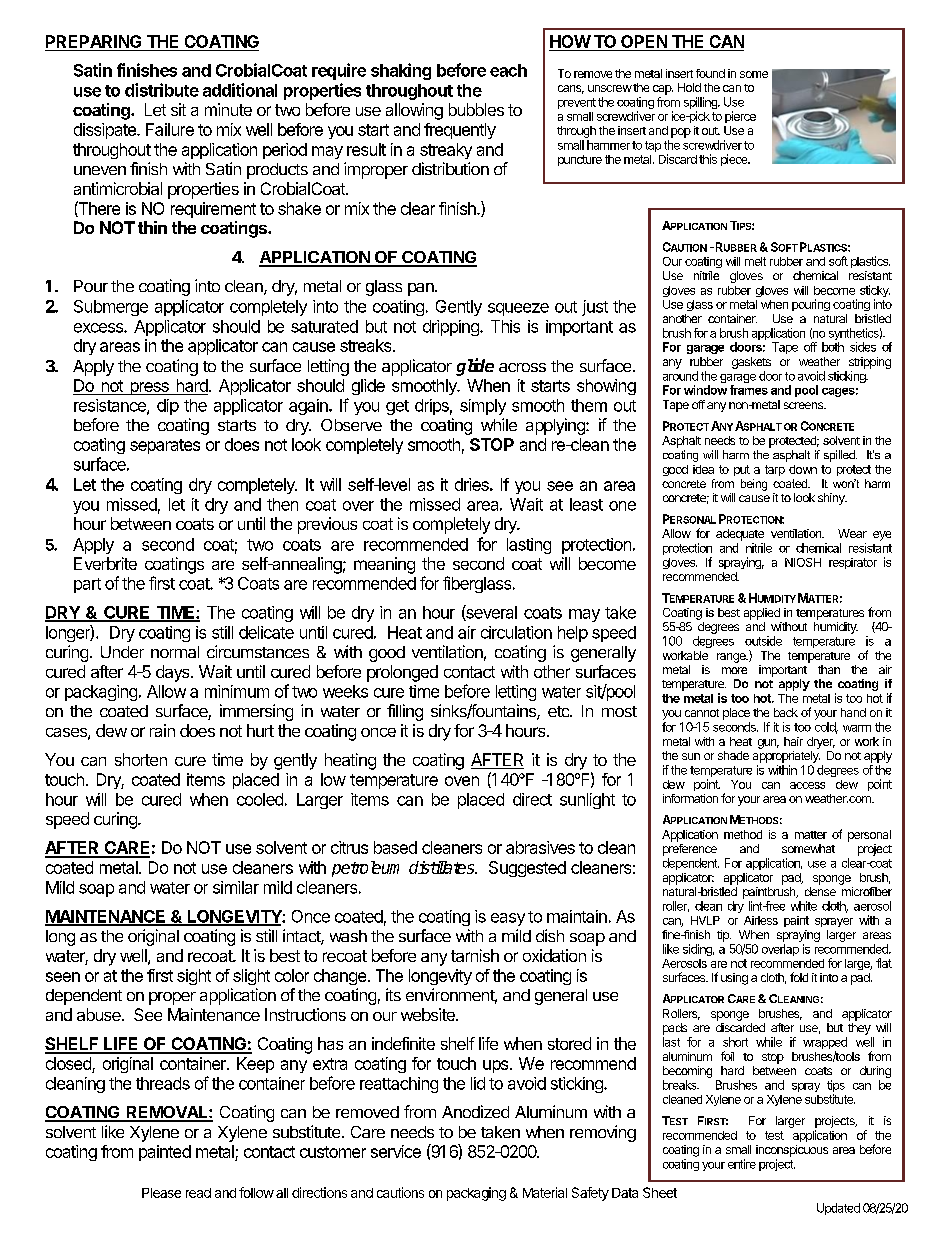 This page has height=1233, width=952. I want to click on distribute, so click(162, 90).
